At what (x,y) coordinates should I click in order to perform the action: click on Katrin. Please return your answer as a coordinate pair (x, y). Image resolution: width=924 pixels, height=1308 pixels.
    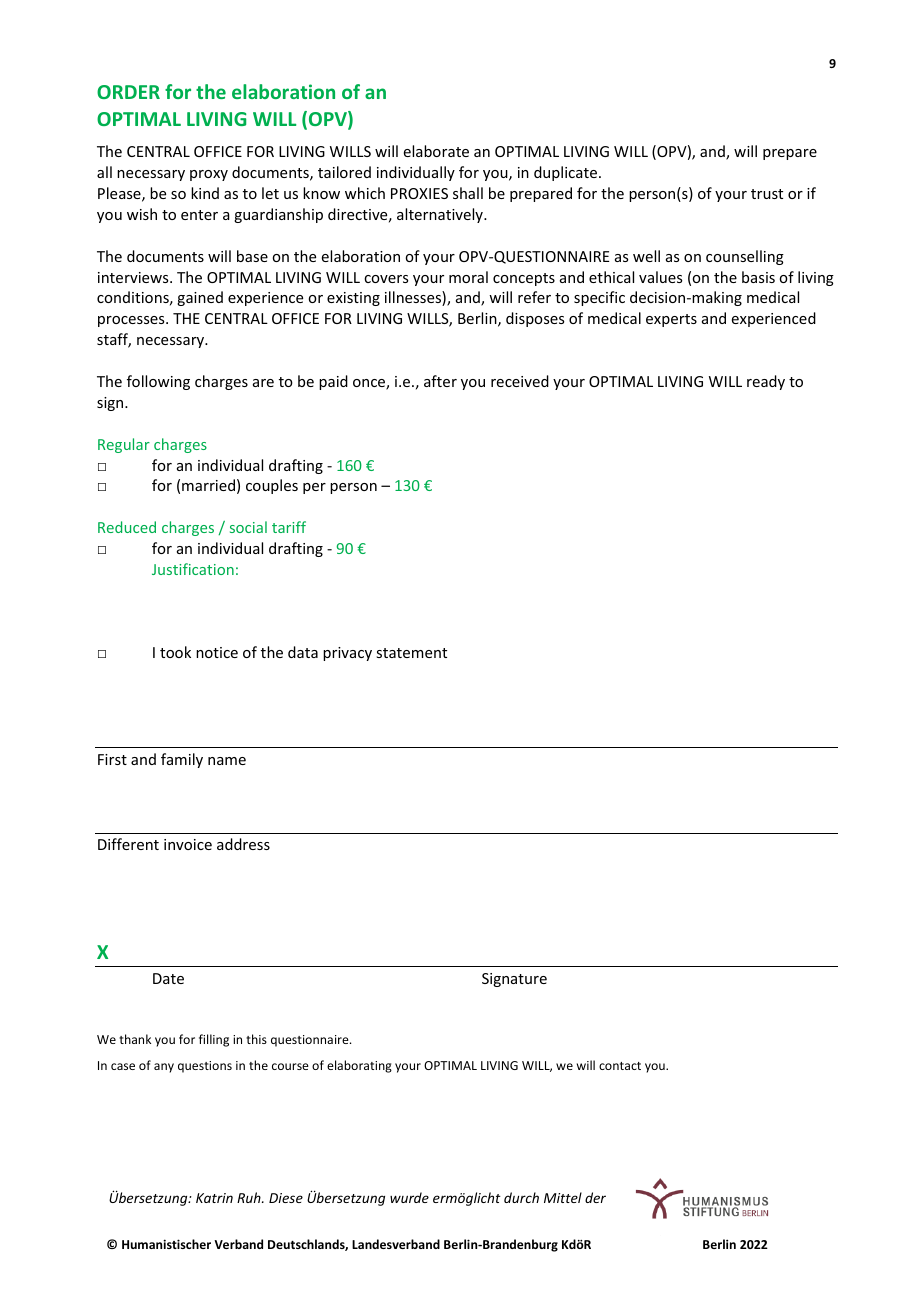
    Looking at the image, I should click on (214, 1198).
